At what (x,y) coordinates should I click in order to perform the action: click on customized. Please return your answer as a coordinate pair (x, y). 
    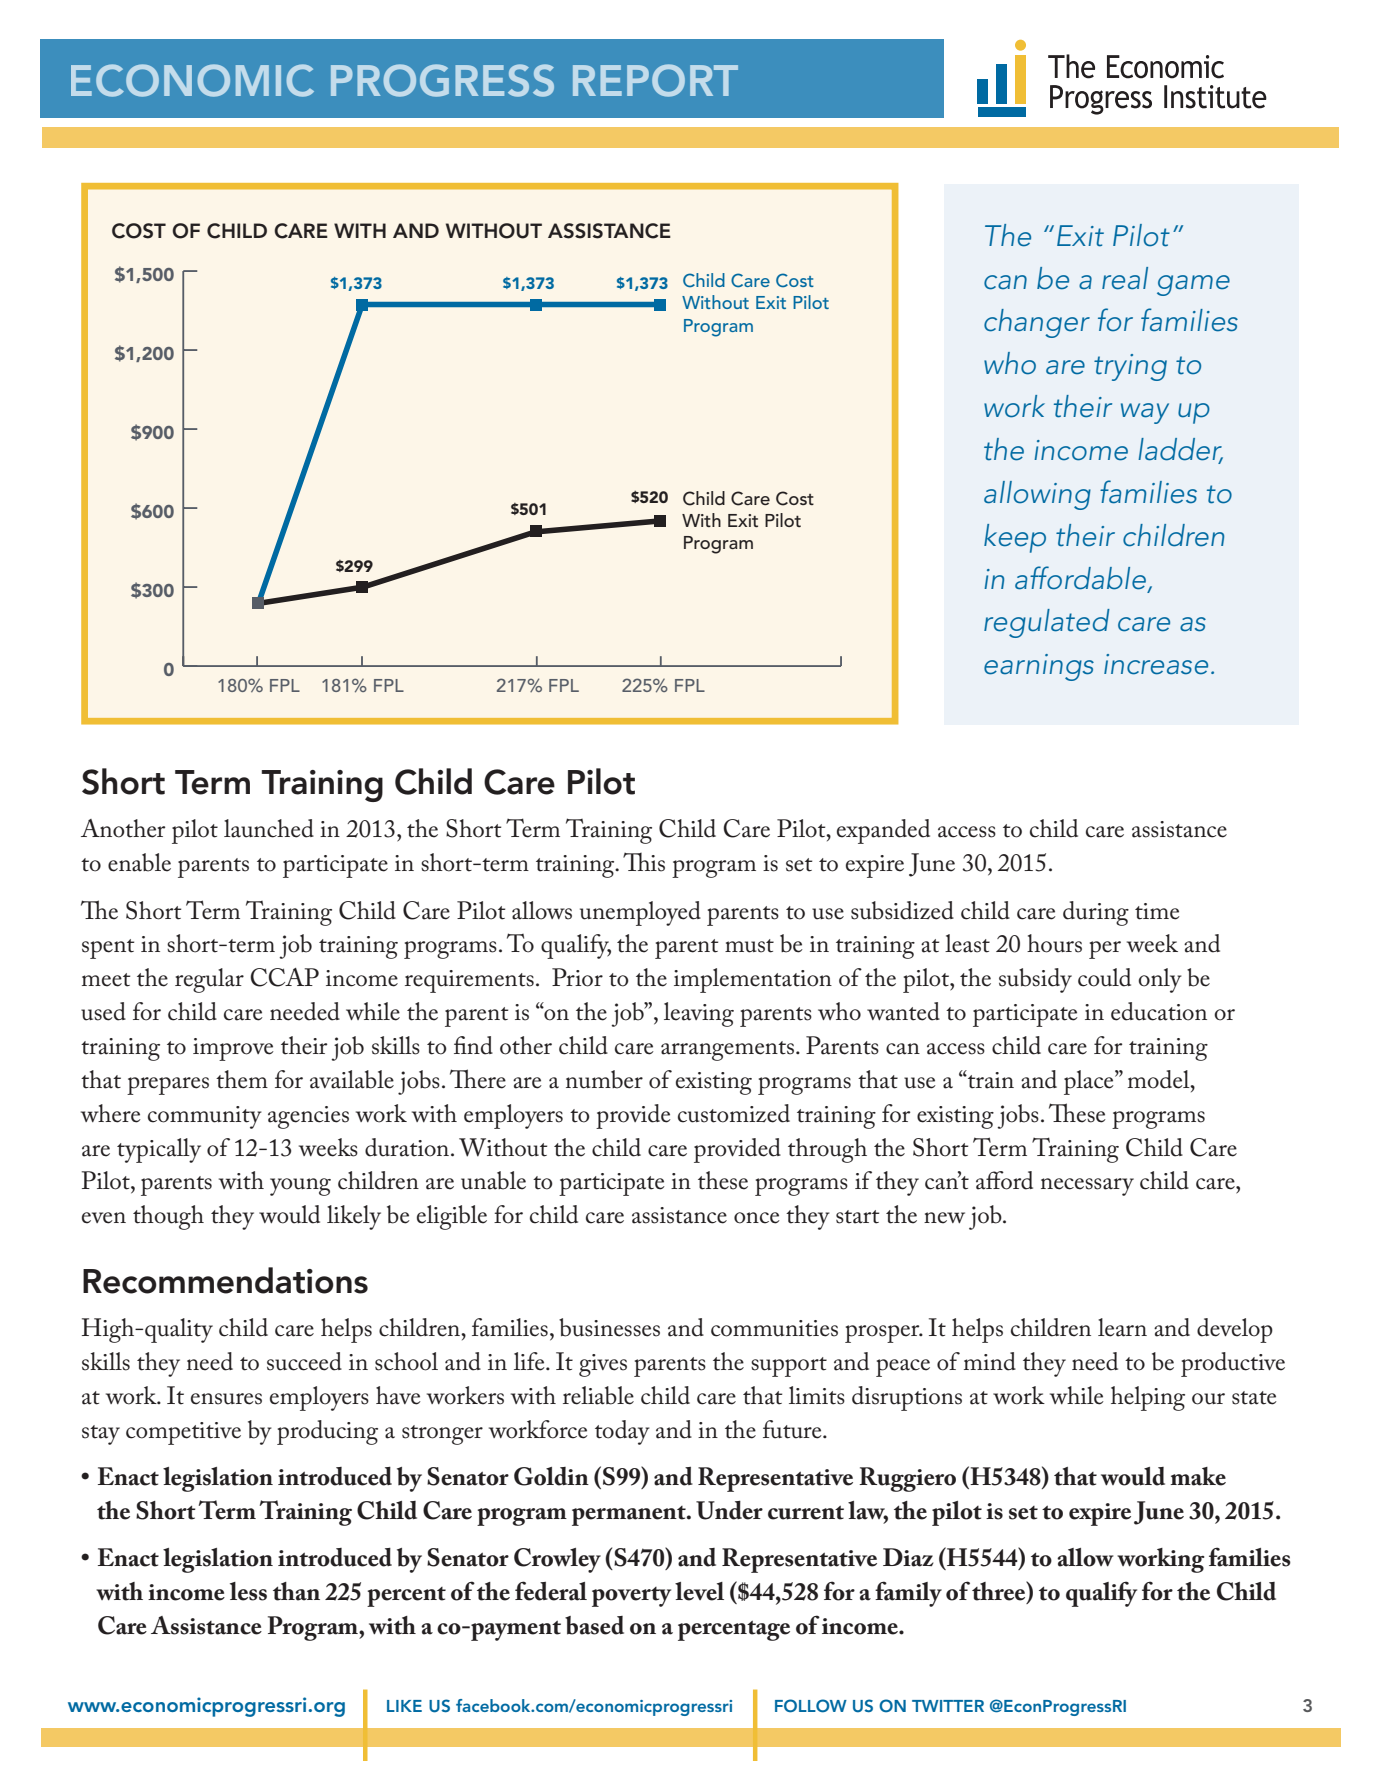
    Looking at the image, I should click on (734, 1113).
